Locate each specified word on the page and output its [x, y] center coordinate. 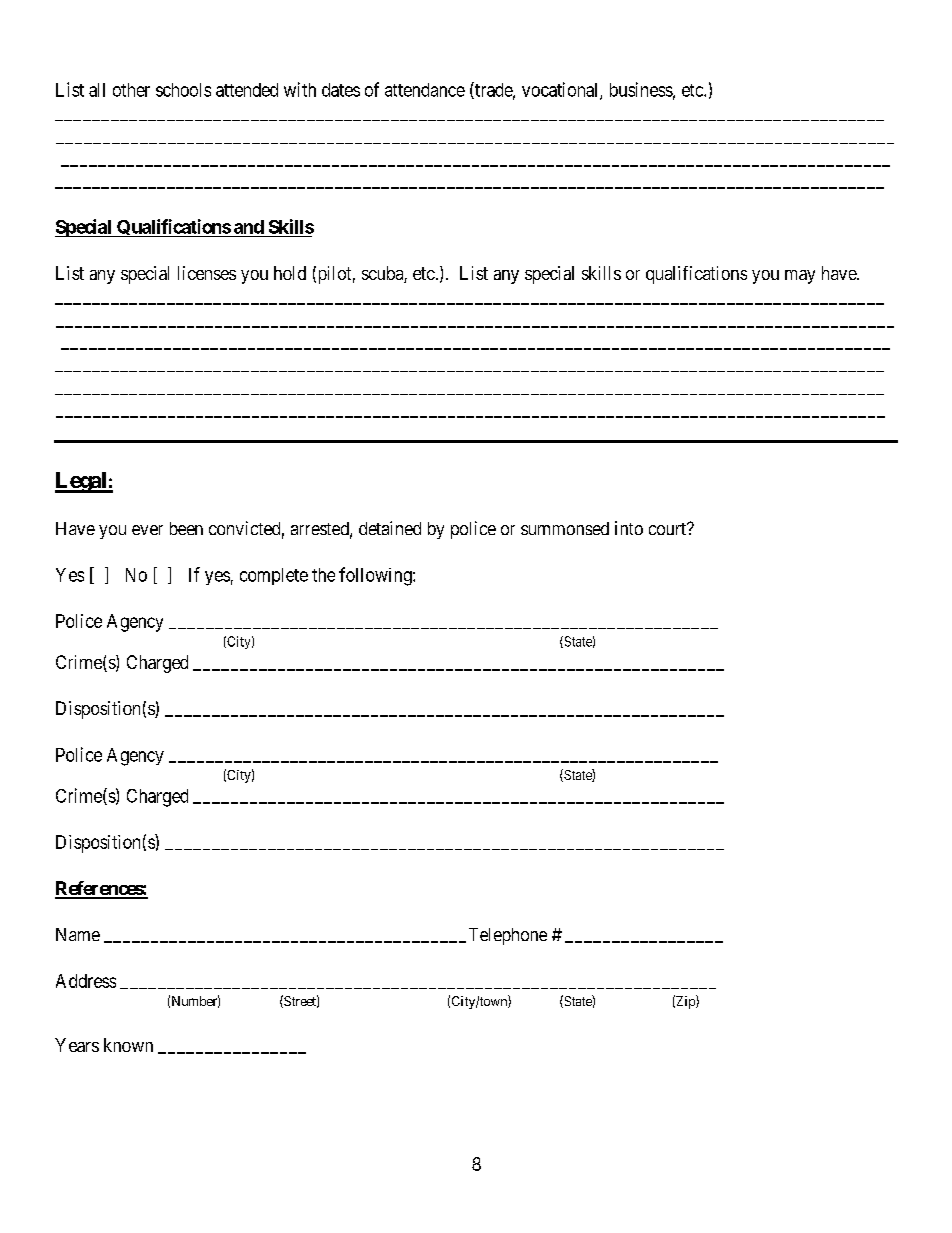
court [669, 528]
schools [183, 90]
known [128, 1045]
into [629, 528]
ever [147, 530]
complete [274, 576]
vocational [561, 90]
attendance [425, 90]
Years [77, 1045]
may [800, 277]
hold [290, 273]
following [376, 576]
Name [78, 934]
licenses [207, 273]
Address [86, 981]
